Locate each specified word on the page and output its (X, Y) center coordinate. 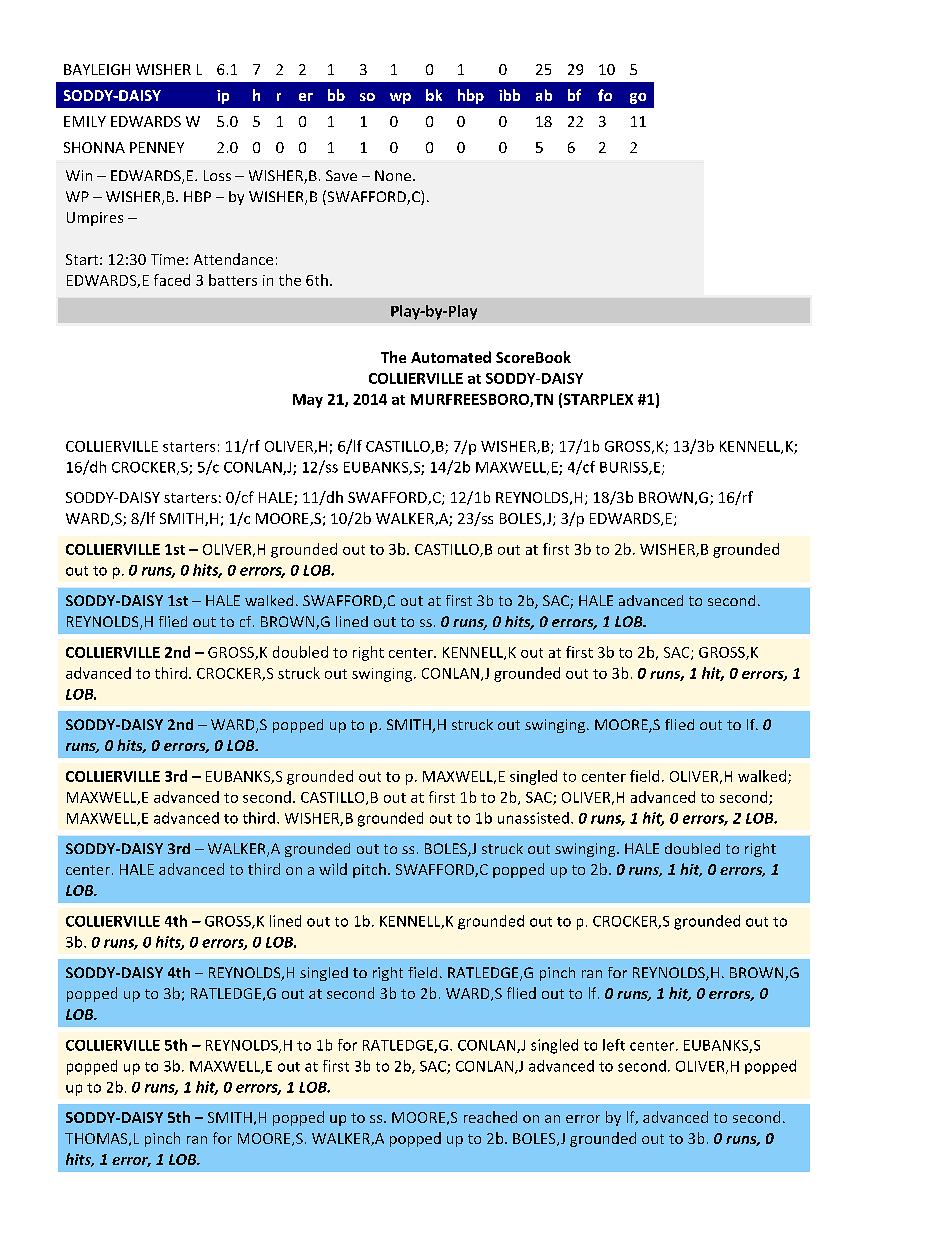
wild (333, 869)
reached (490, 1117)
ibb (509, 95)
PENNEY (157, 147)
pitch (369, 870)
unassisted (533, 818)
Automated (451, 357)
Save (341, 175)
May (308, 401)
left (614, 1045)
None (393, 175)
